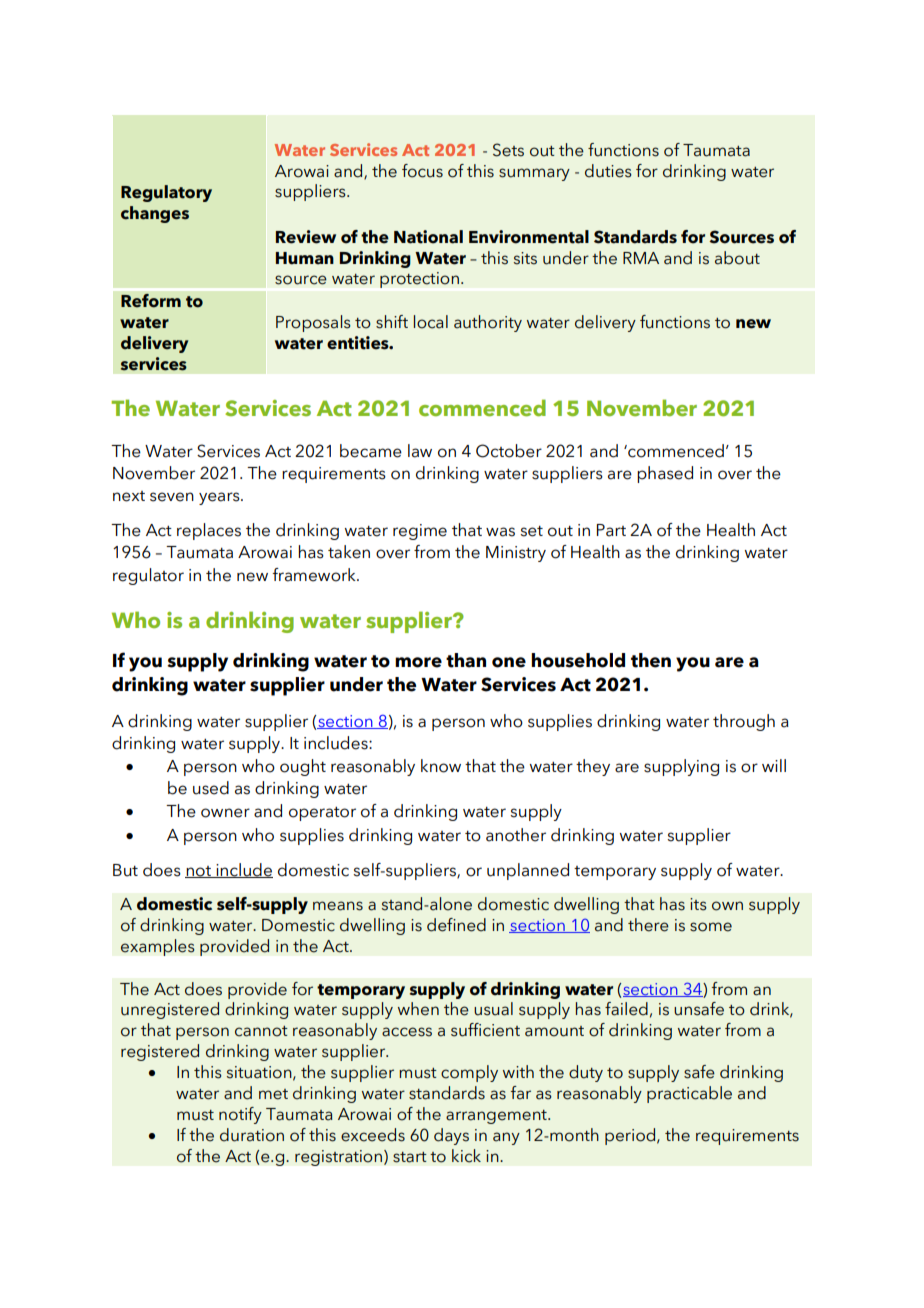  Describe the element at coordinates (422, 171) in the image. I see `focus` at that location.
